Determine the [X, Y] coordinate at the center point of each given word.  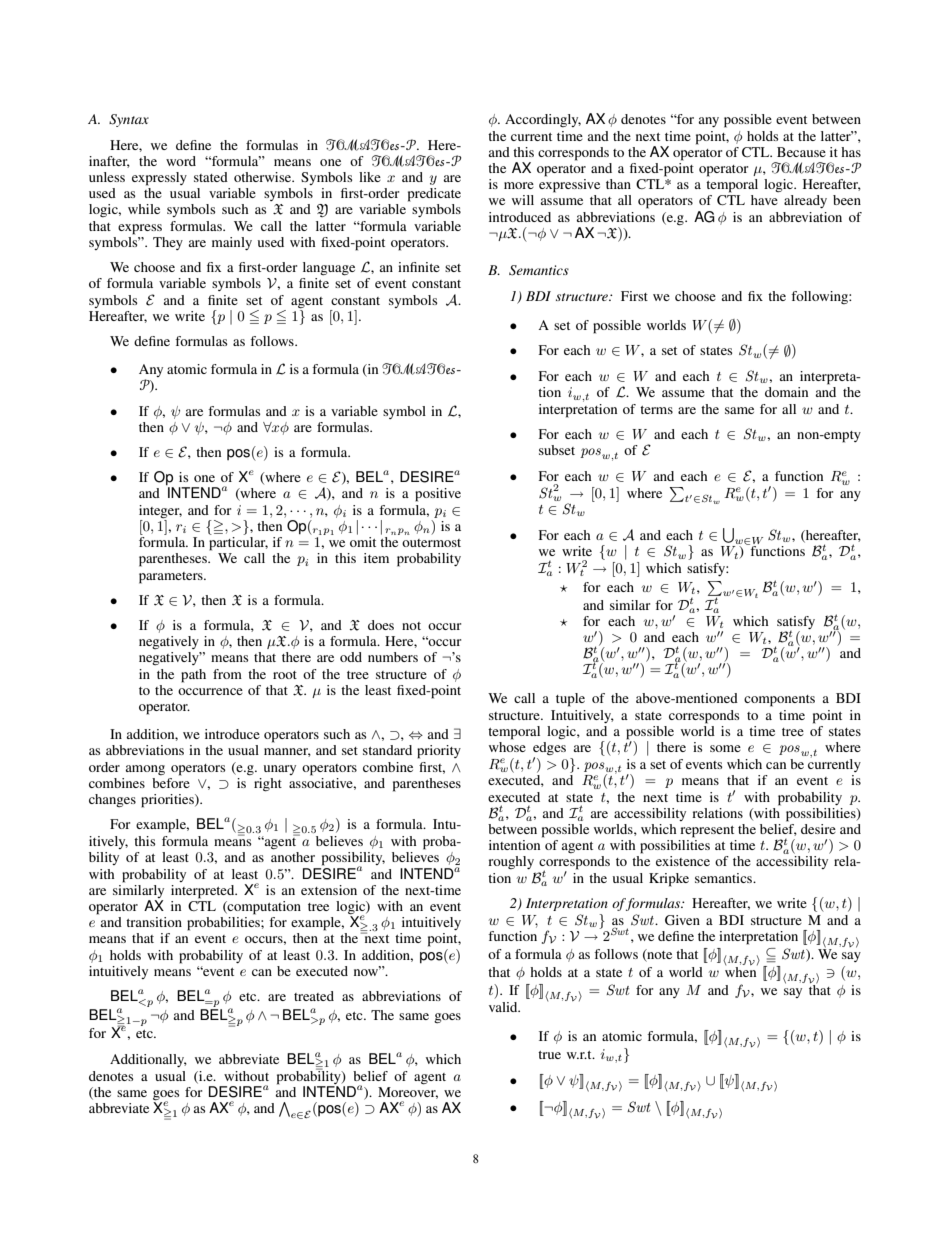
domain [786, 392]
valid [504, 1007]
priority [439, 752]
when [741, 970]
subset [557, 450]
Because [801, 152]
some [725, 748]
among [145, 770]
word [181, 161]
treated [314, 996]
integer [160, 511]
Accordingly [543, 120]
